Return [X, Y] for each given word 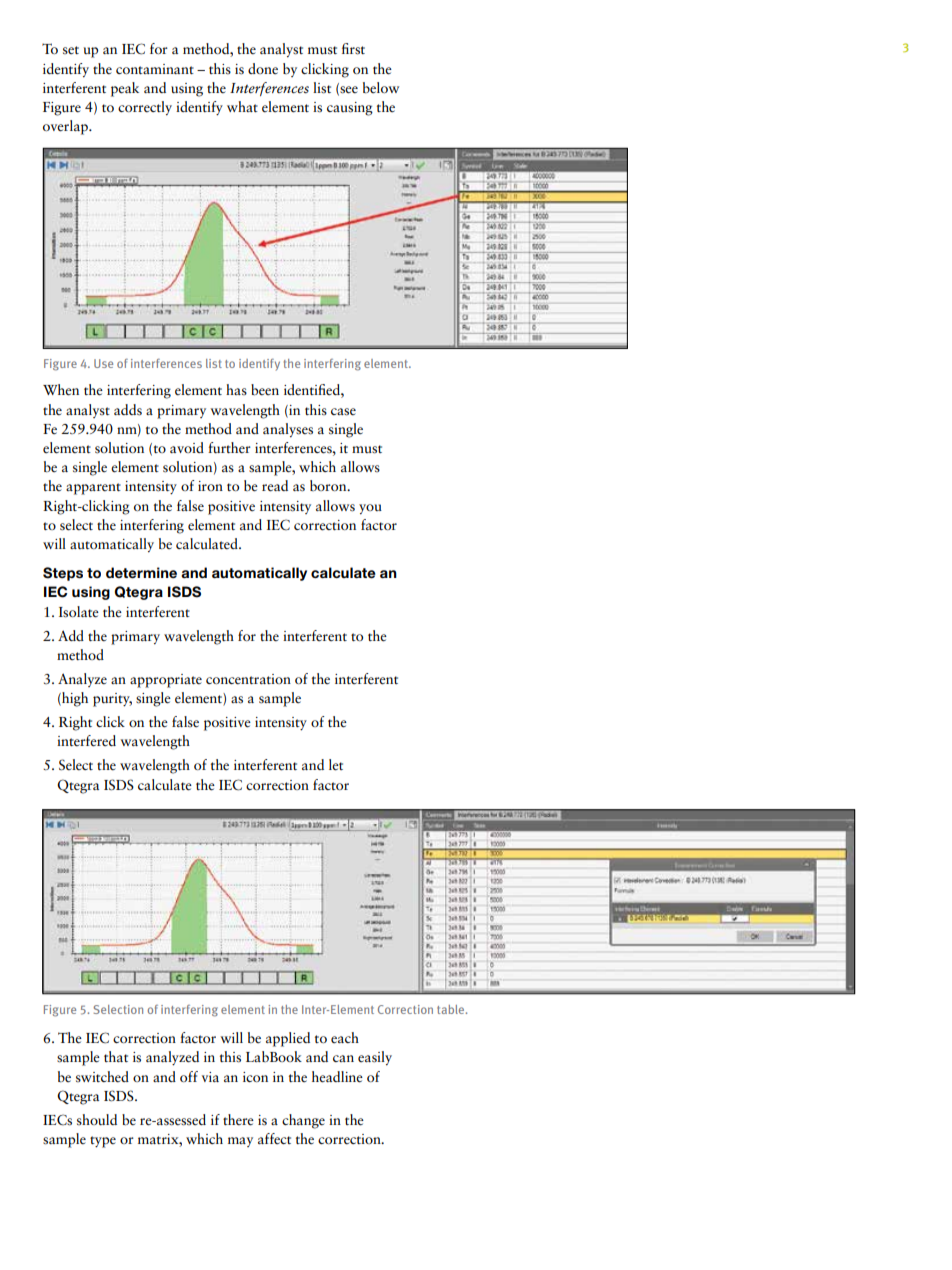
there [238, 1120]
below [381, 88]
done [263, 68]
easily [375, 1058]
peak [125, 89]
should [97, 1119]
